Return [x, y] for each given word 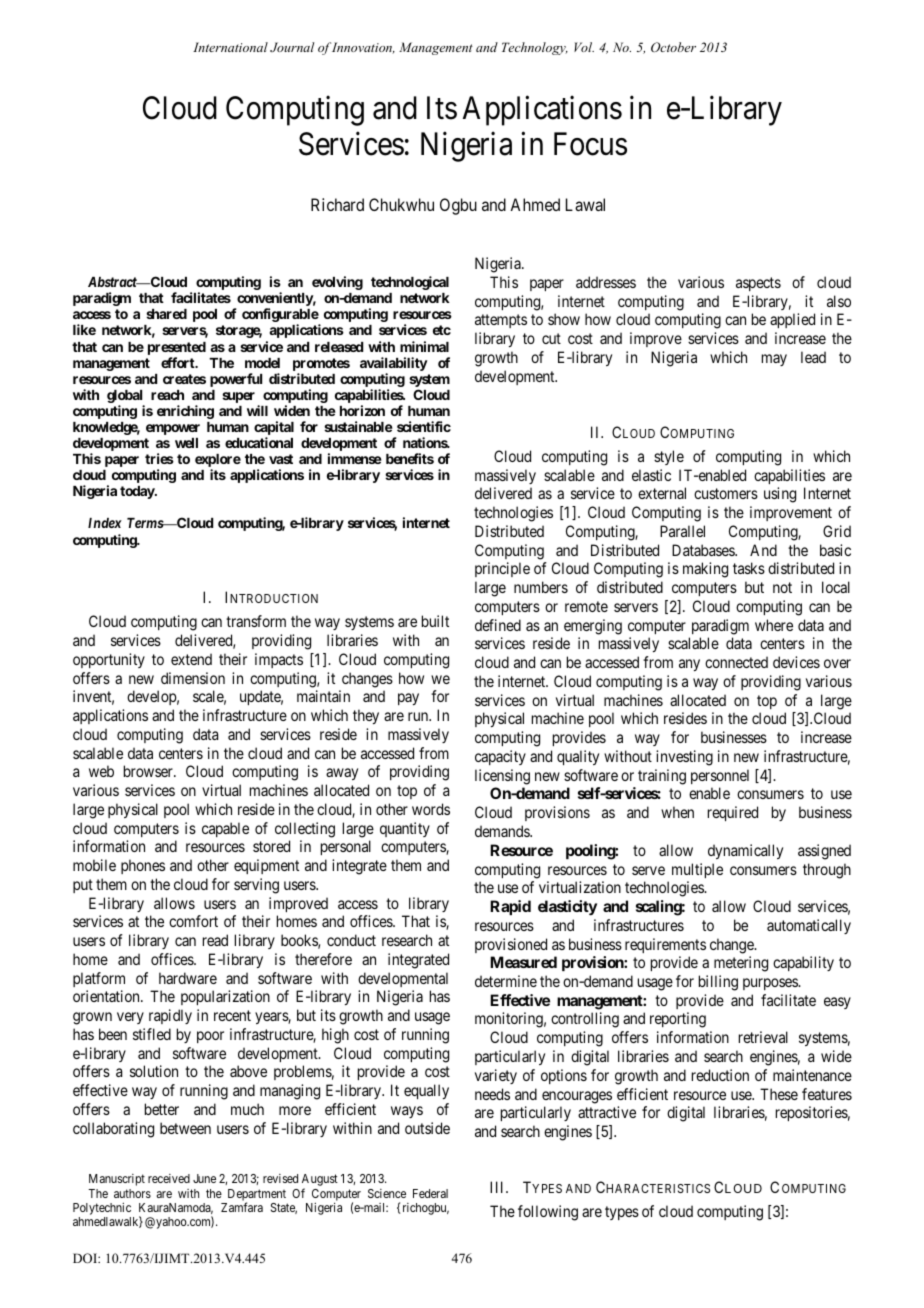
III [498, 1187]
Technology [535, 48]
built [435, 621]
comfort [193, 921]
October [673, 47]
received [169, 1178]
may [774, 360]
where [774, 625]
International [230, 47]
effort [179, 362]
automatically [809, 926]
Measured [523, 962]
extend [191, 659]
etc [442, 330]
